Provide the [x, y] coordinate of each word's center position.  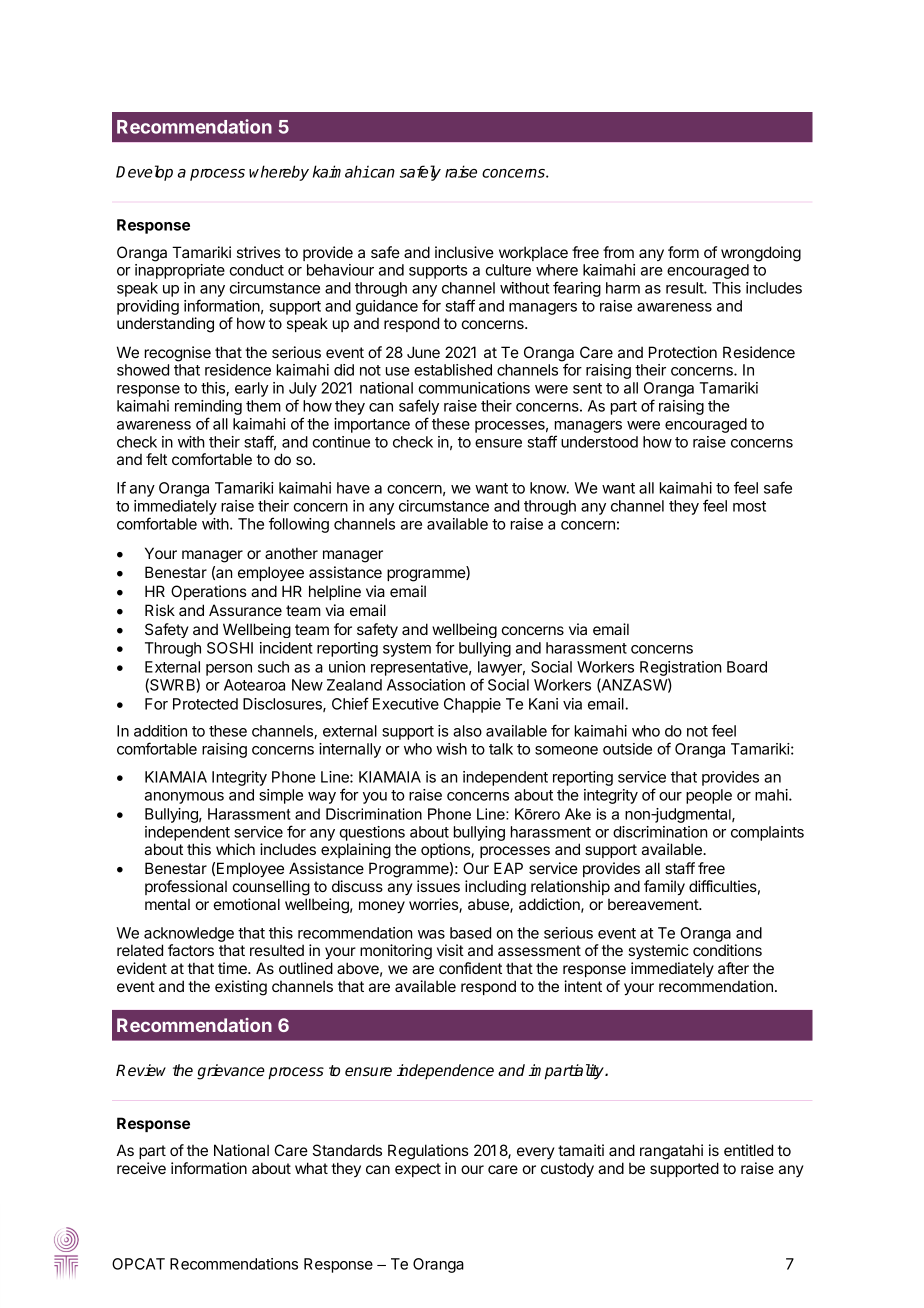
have [353, 488]
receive [141, 1168]
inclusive [464, 252]
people [709, 796]
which [235, 849]
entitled [748, 1150]
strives [259, 252]
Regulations [428, 1152]
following [299, 525]
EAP [508, 868]
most [749, 506]
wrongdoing [761, 254]
